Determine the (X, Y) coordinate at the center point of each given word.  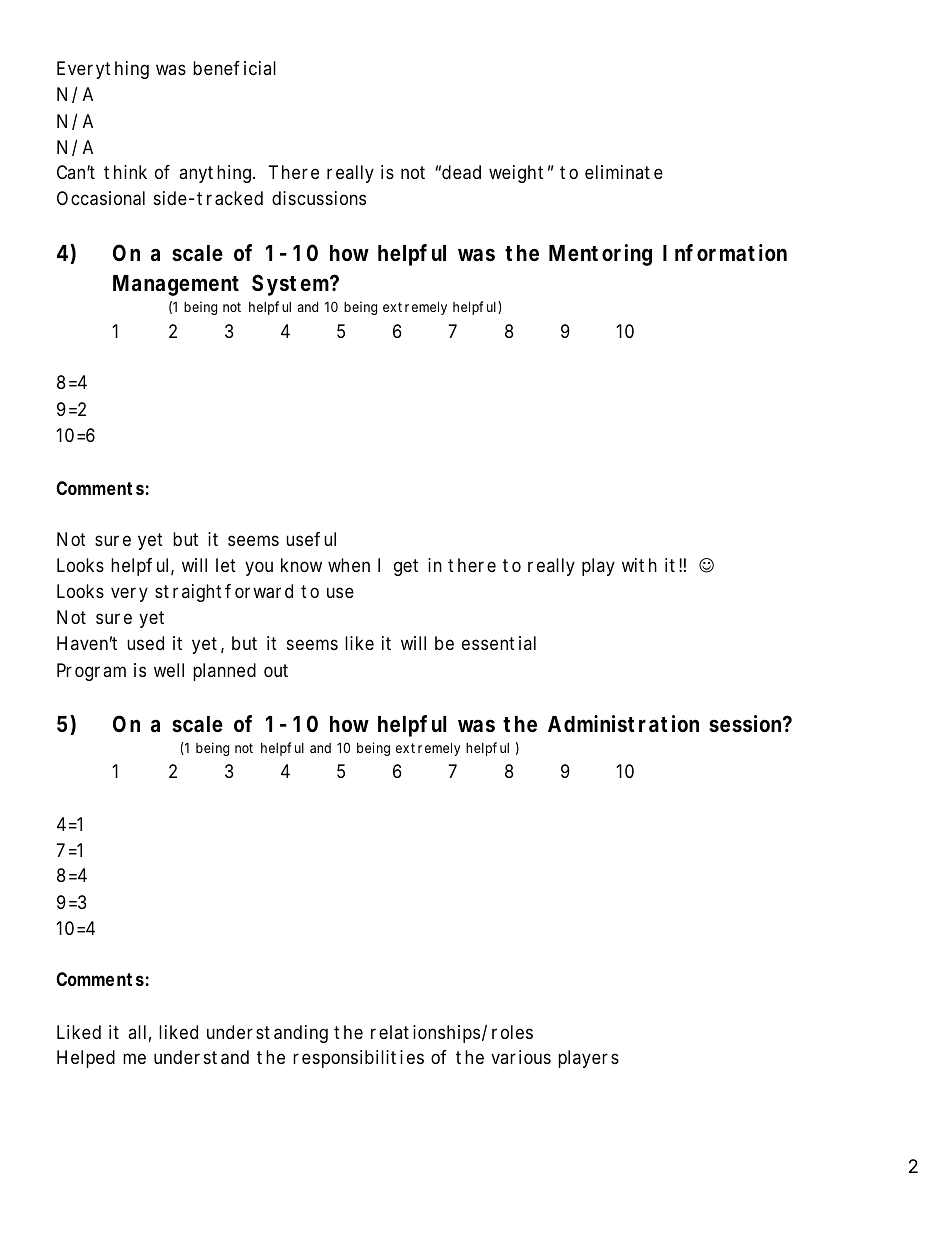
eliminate (624, 172)
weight (516, 174)
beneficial (234, 68)
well (169, 670)
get (406, 567)
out (276, 670)
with (639, 565)
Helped (86, 1059)
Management (176, 285)
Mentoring (600, 255)
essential (499, 643)
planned (224, 672)
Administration (623, 724)
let (226, 565)
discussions (319, 198)
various (521, 1057)
